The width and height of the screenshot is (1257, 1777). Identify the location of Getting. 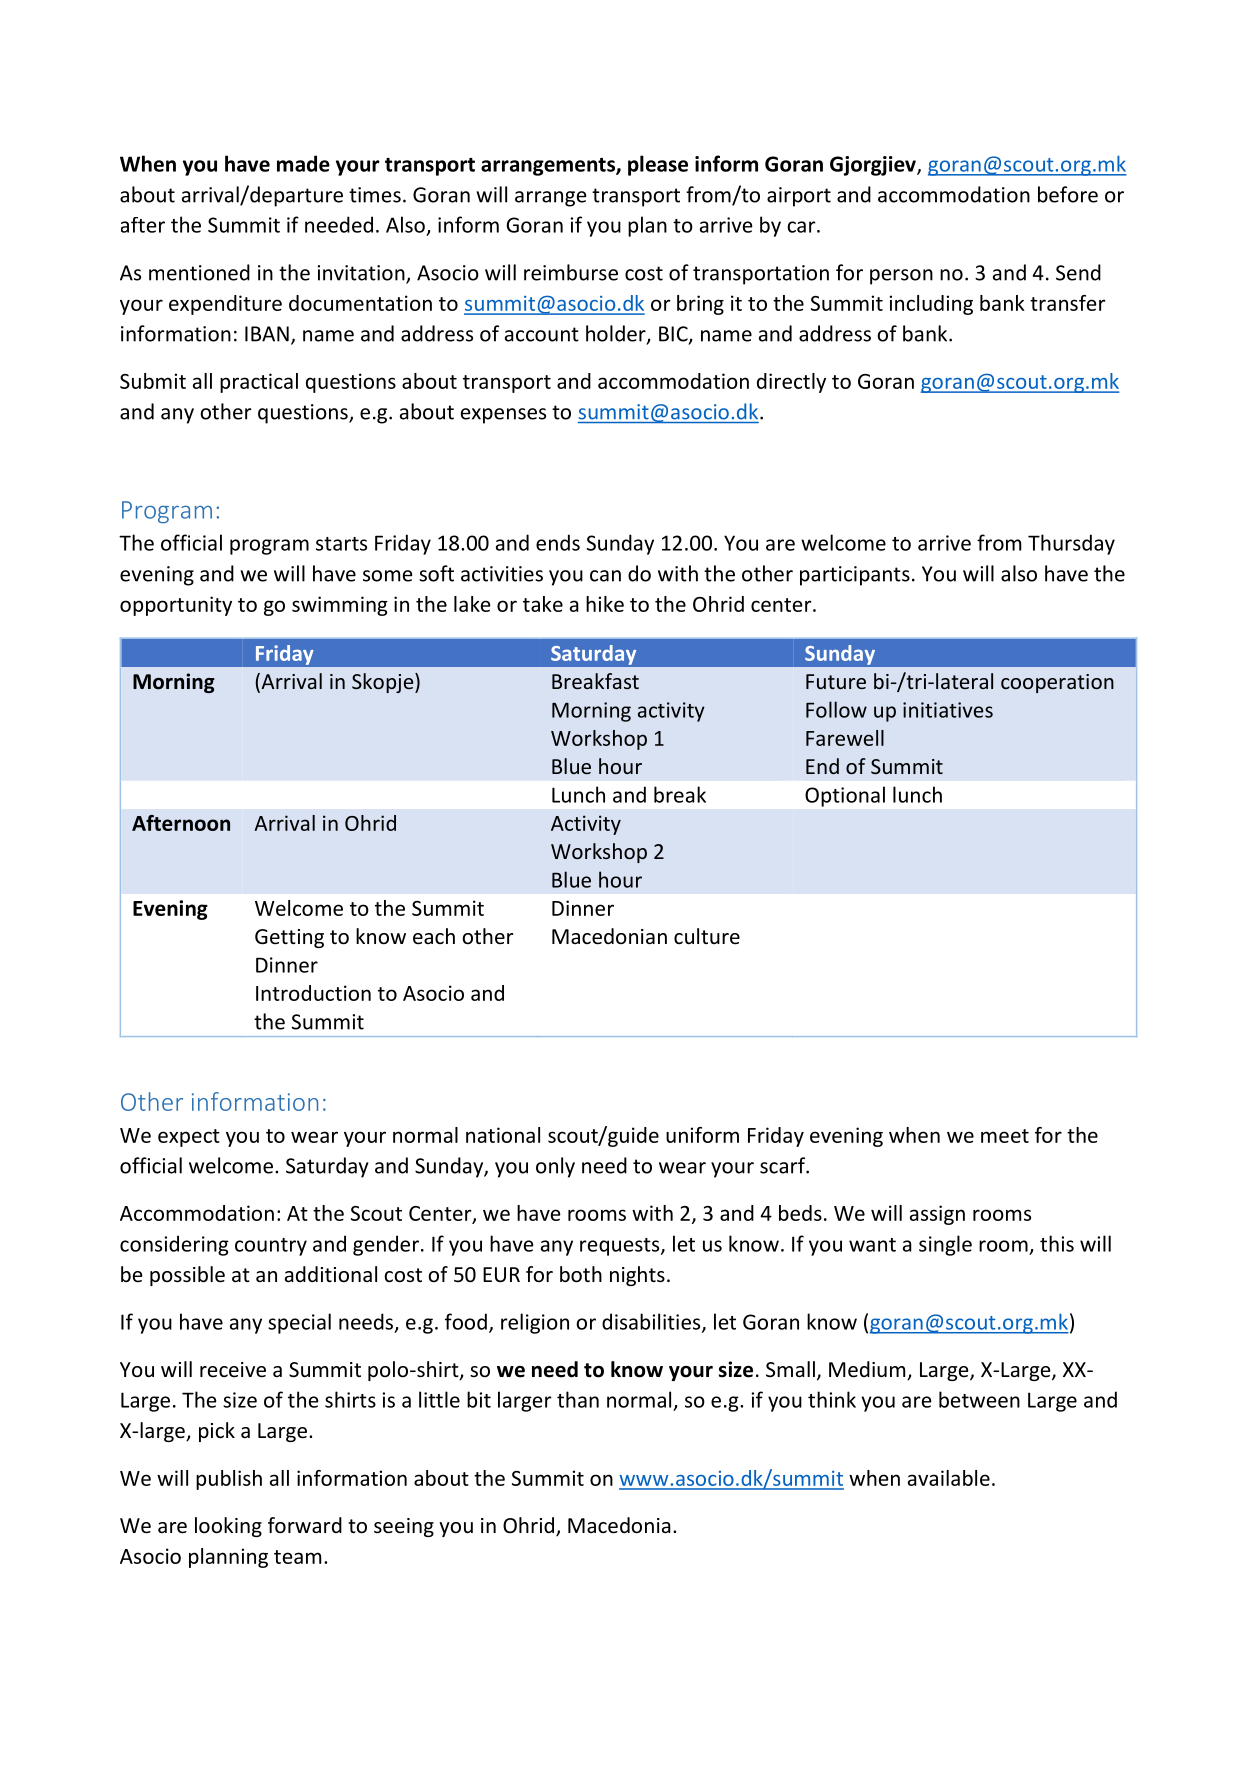
(289, 938).
